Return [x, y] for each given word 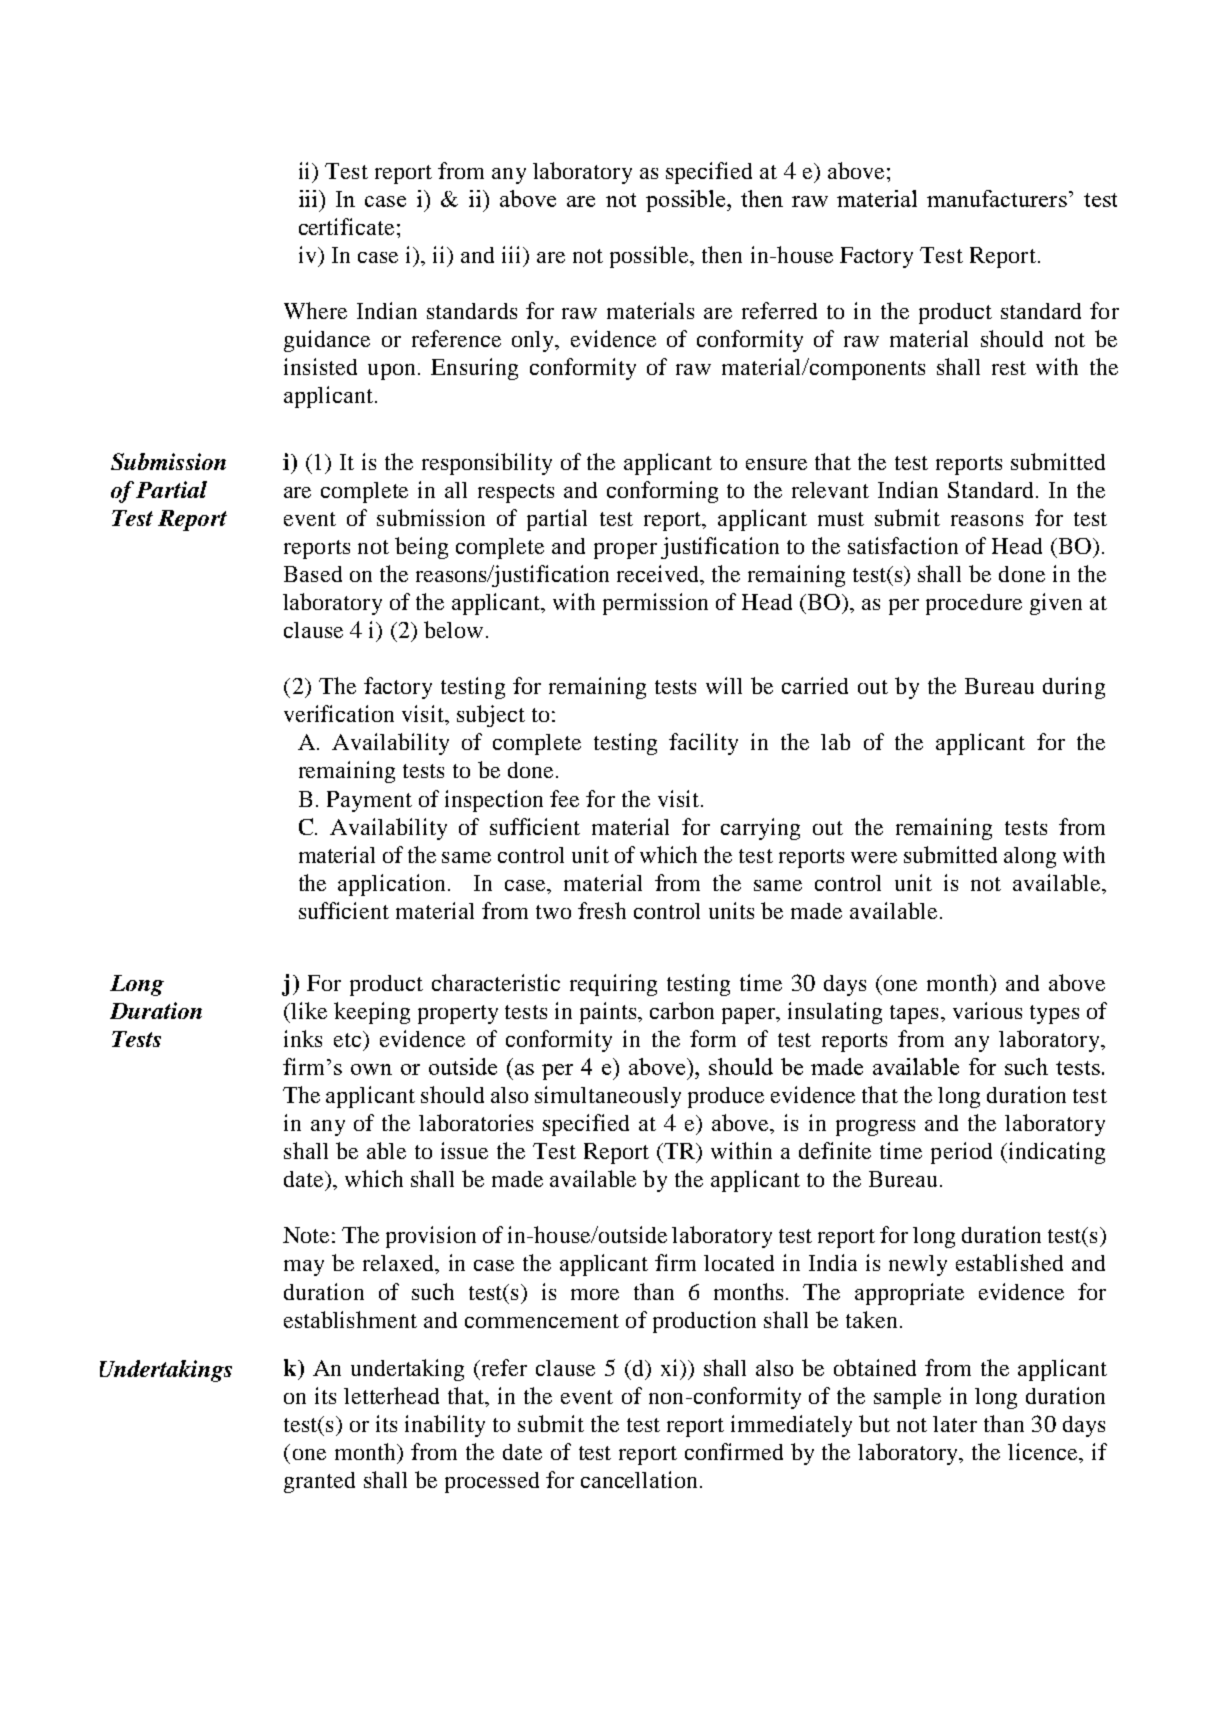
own [371, 1069]
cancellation [641, 1479]
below [453, 629]
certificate [346, 226]
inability [445, 1426]
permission [655, 604]
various [987, 1010]
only [534, 341]
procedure [974, 604]
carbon [682, 1010]
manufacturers [997, 198]
